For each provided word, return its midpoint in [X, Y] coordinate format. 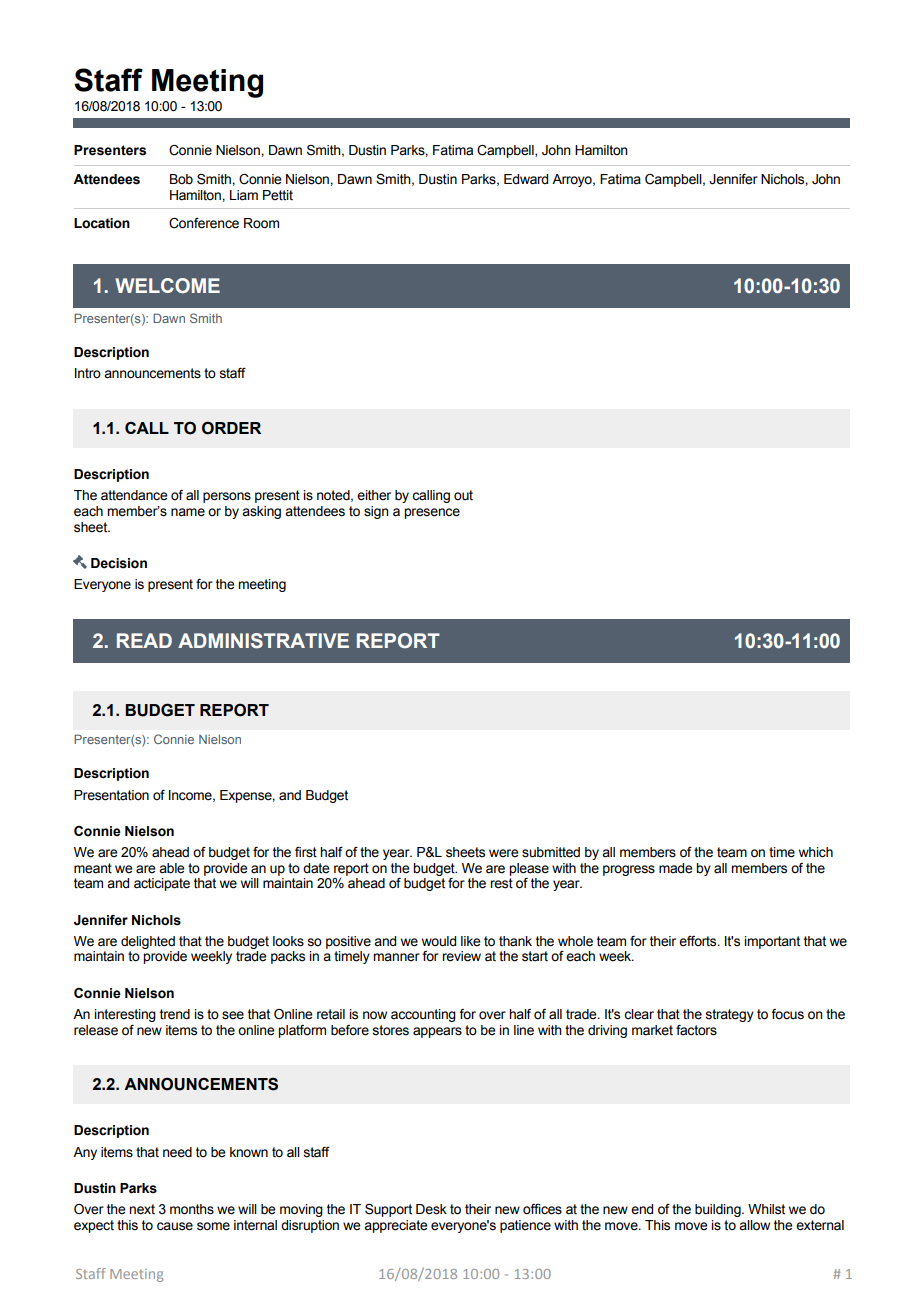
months [192, 1209]
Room [261, 223]
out [463, 495]
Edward [526, 179]
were [503, 853]
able [171, 868]
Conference [204, 223]
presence [432, 513]
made [675, 868]
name [188, 512]
